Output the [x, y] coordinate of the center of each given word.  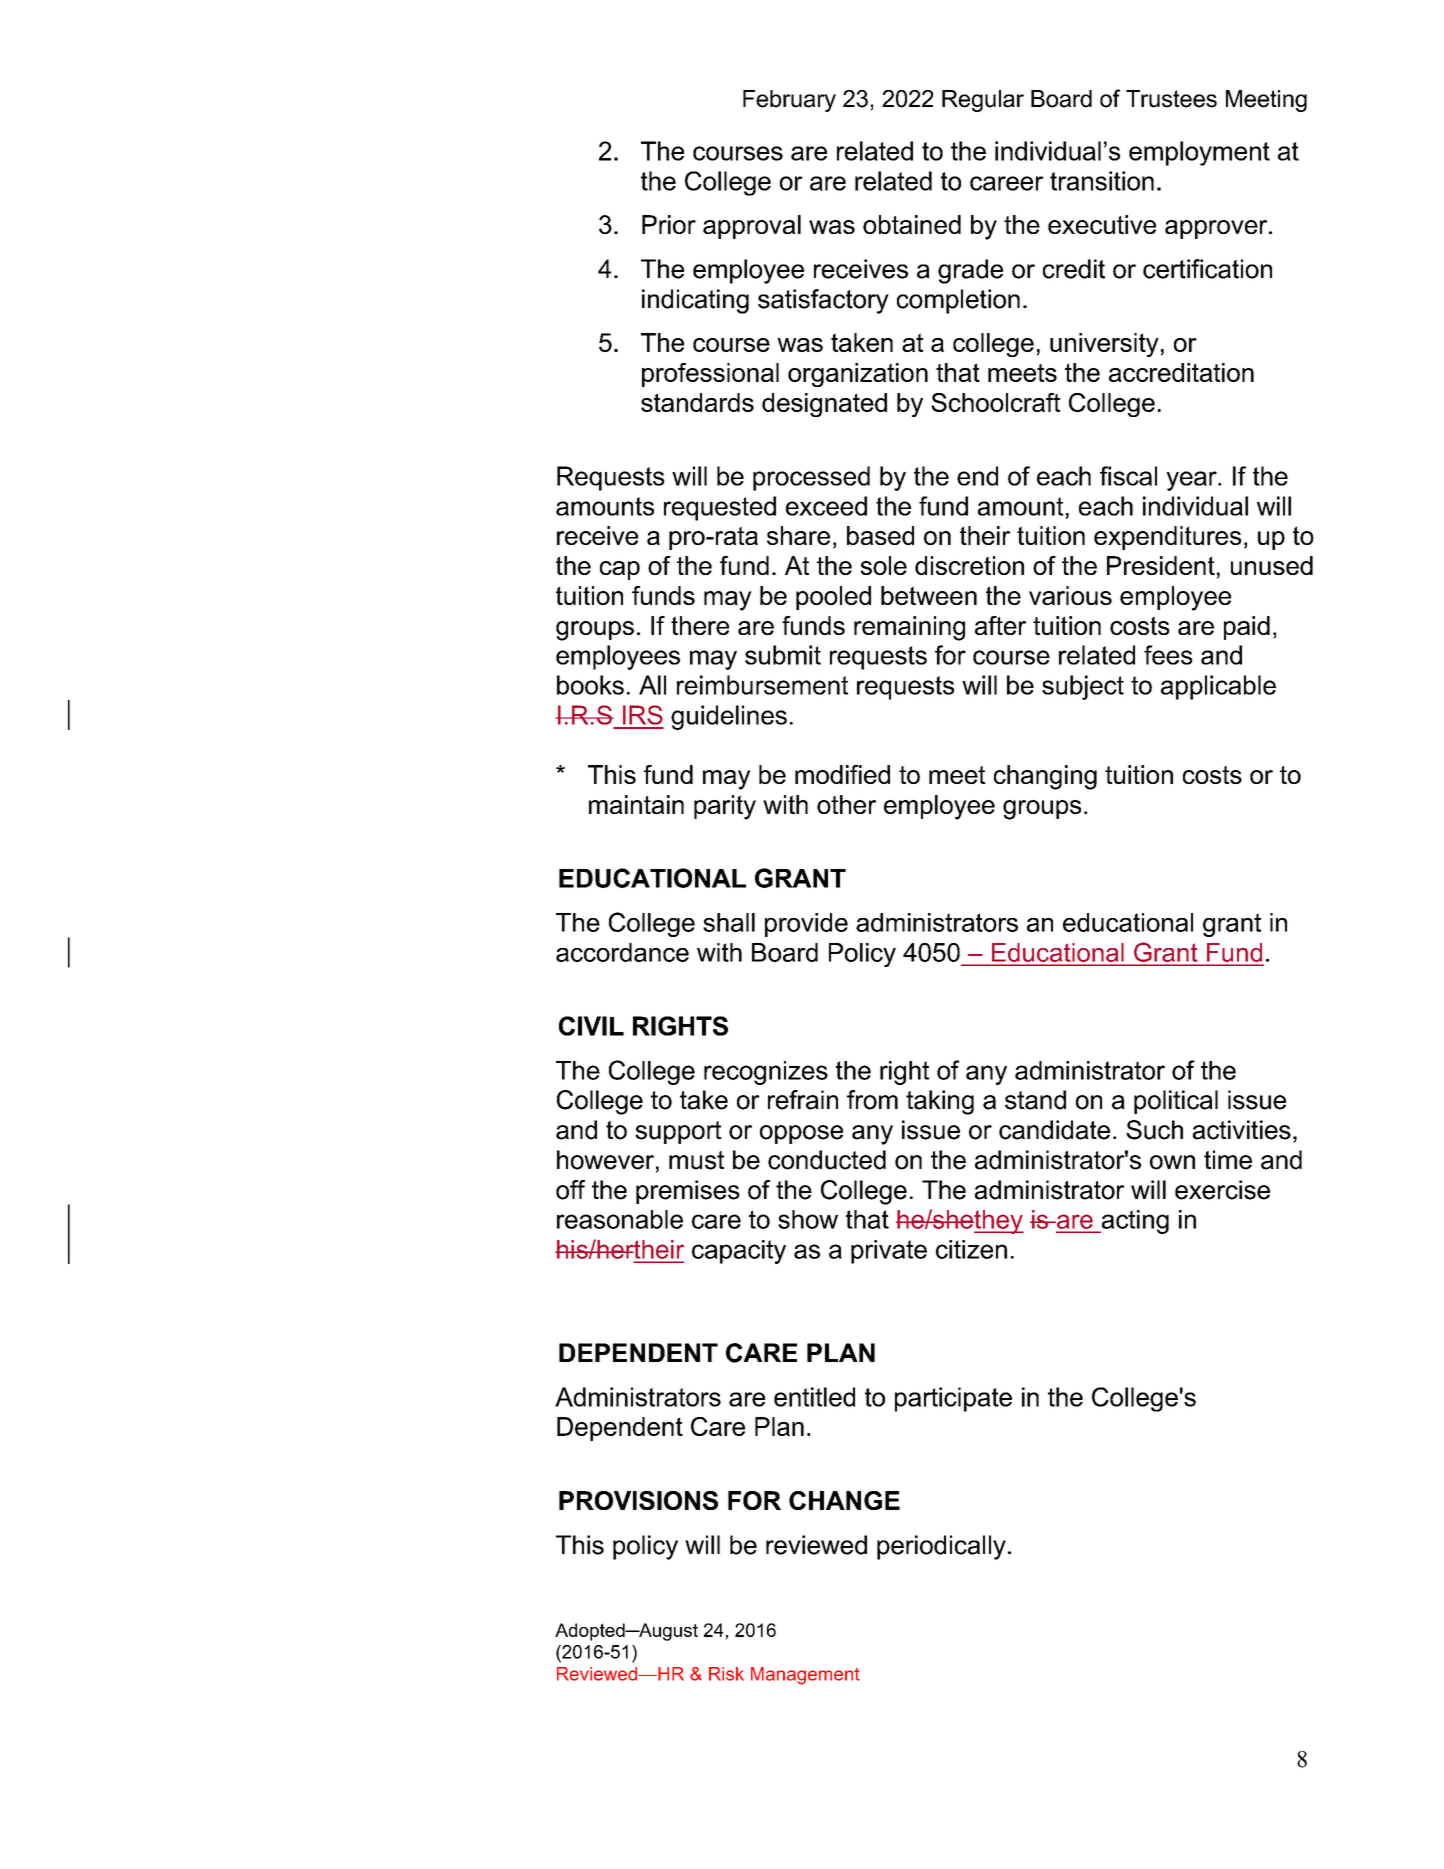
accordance [622, 952]
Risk [726, 1674]
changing [1045, 777]
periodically [941, 1547]
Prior [669, 224]
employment [1199, 153]
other [846, 804]
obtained [912, 224]
